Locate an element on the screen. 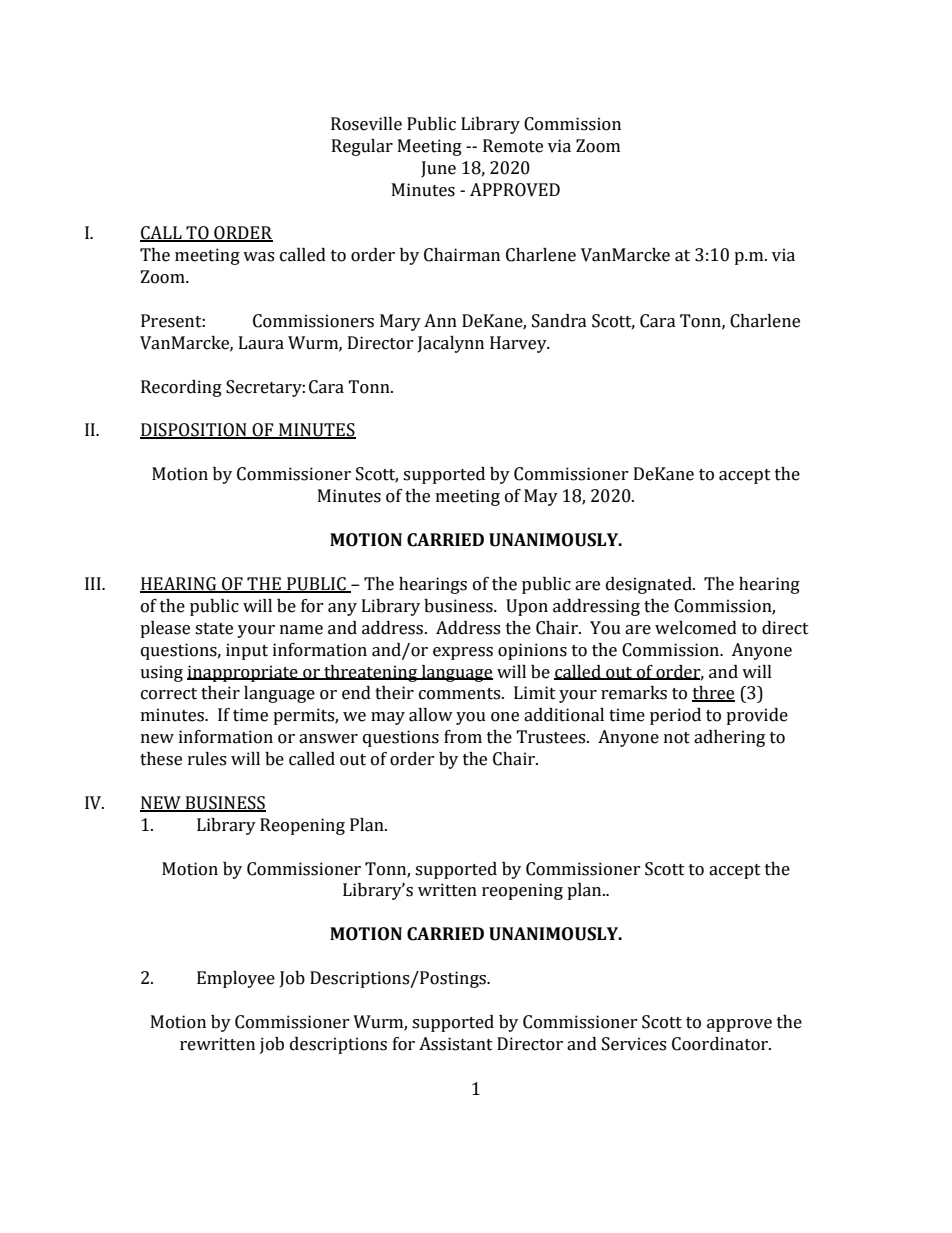 This screenshot has height=1233, width=952. Remote is located at coordinates (513, 146).
